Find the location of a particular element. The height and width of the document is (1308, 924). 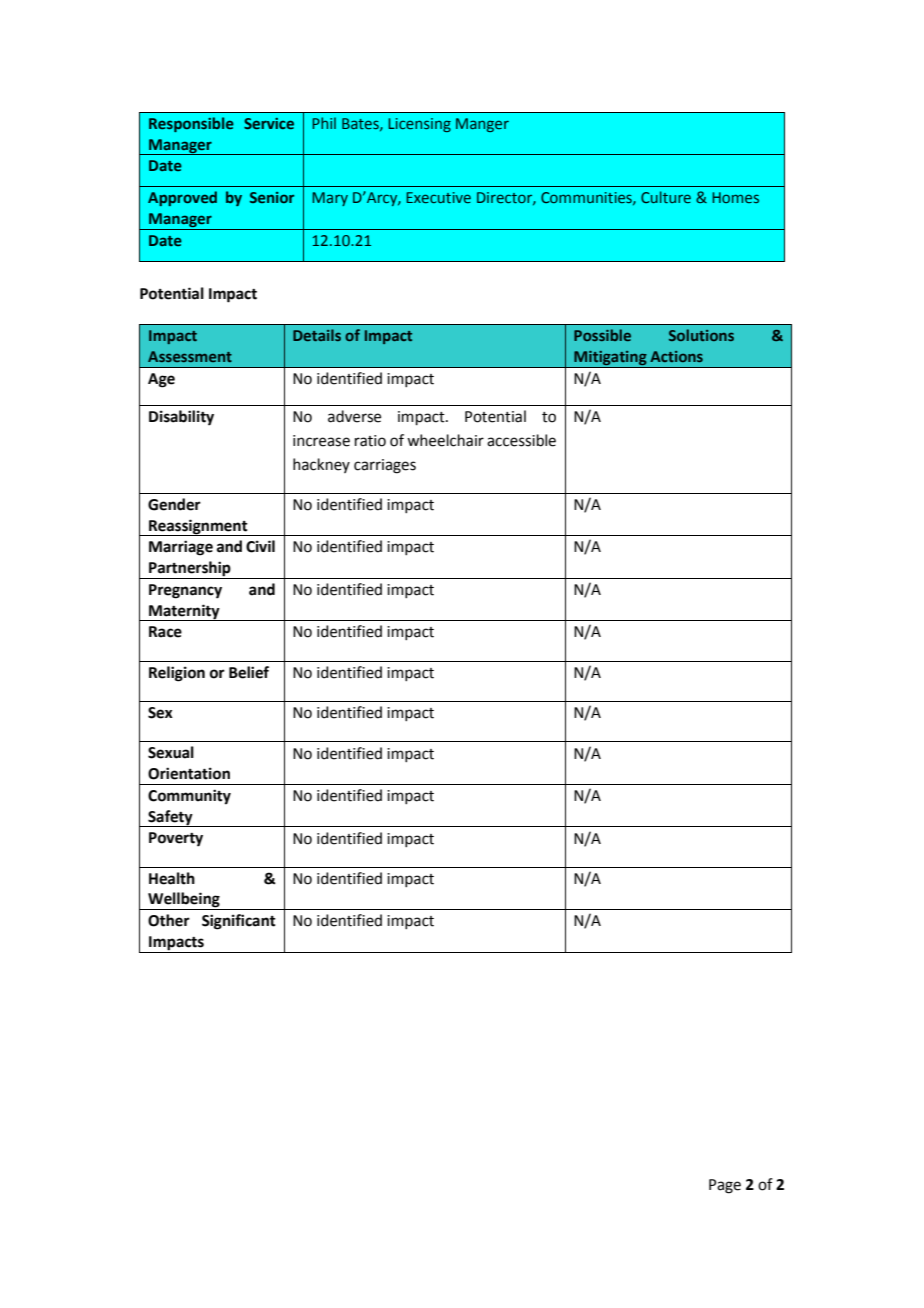

Service is located at coordinates (269, 123).
